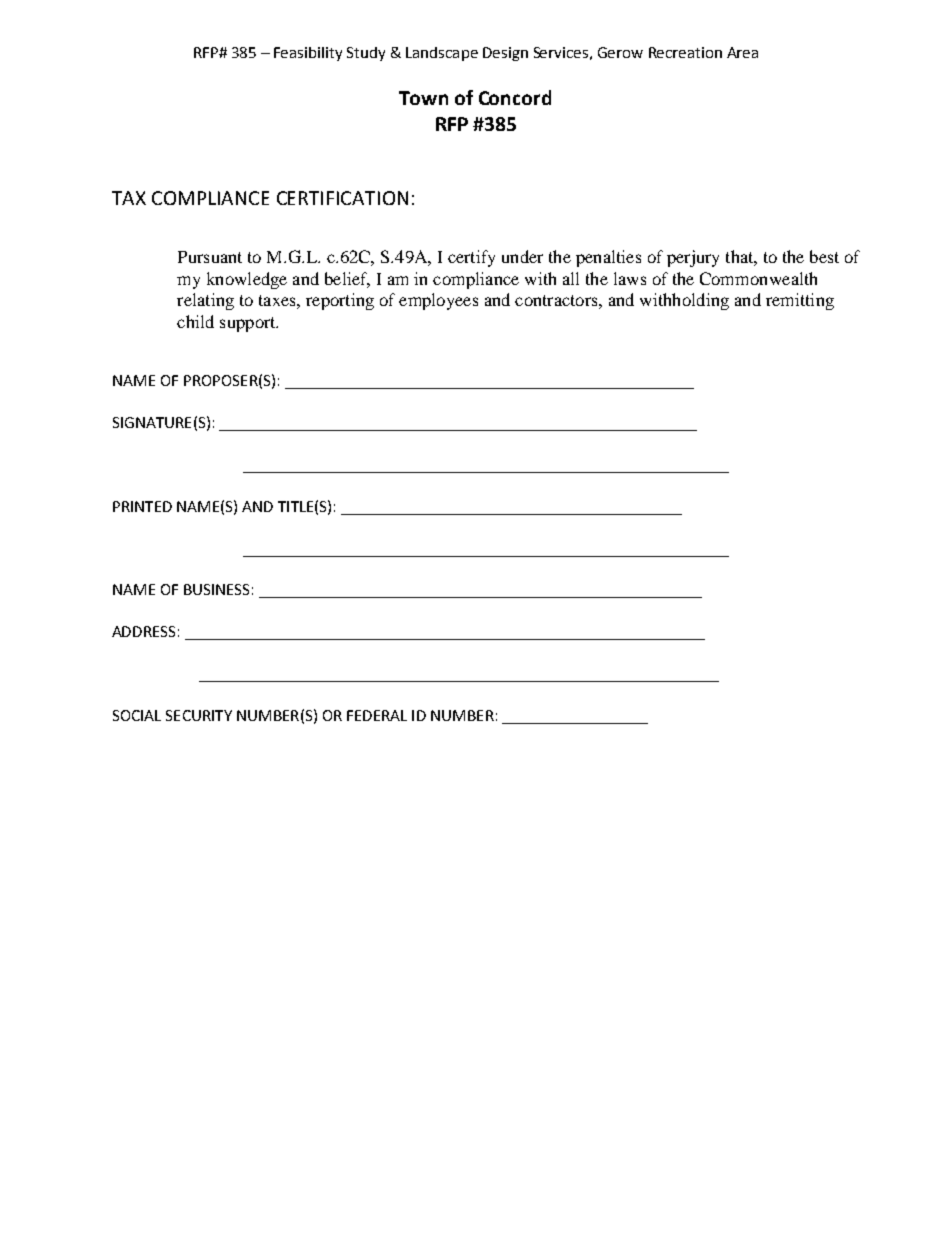  Describe the element at coordinates (216, 589) in the screenshot. I see `BUSINESS` at that location.
